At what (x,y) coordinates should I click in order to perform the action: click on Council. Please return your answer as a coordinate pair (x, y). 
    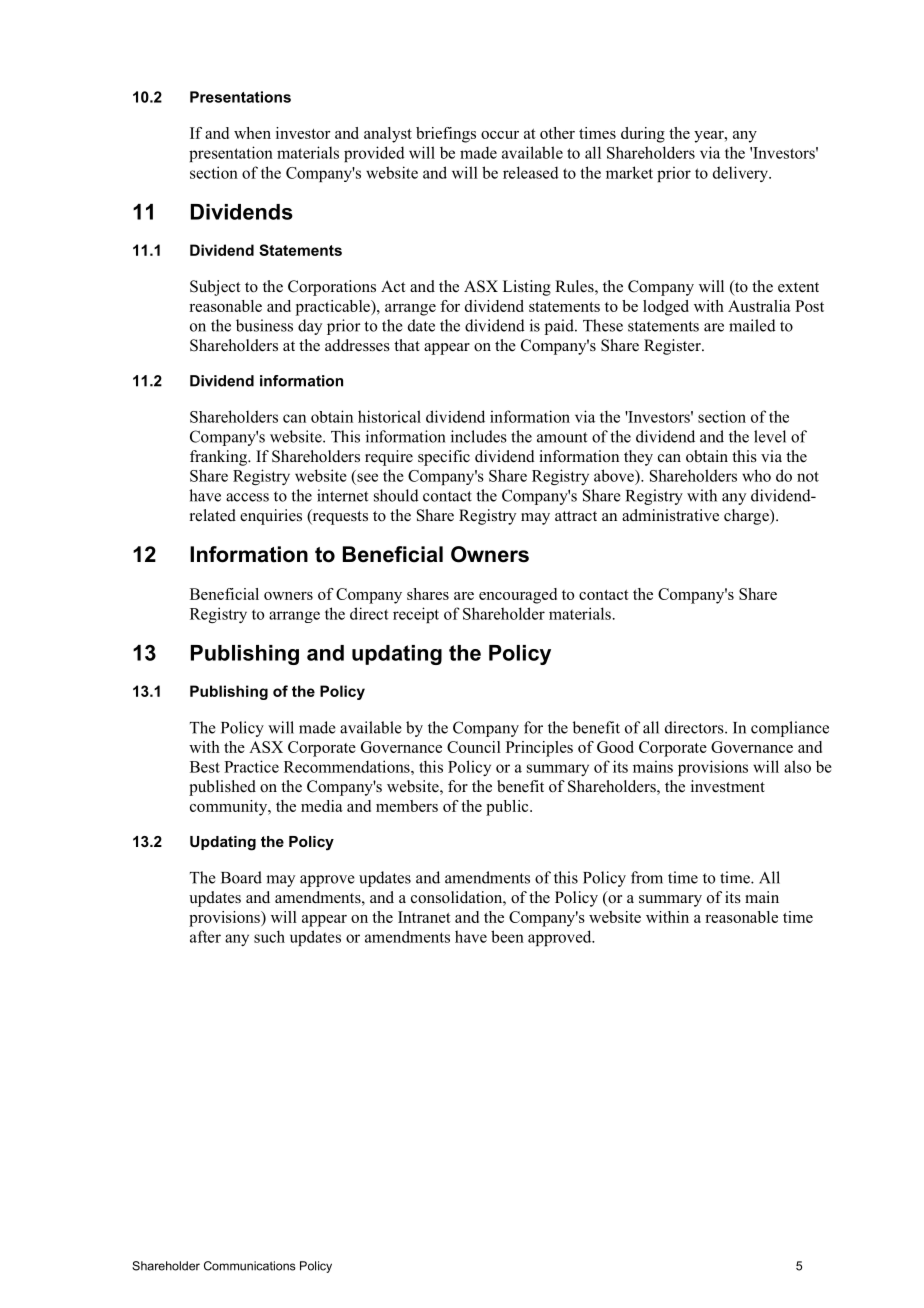
    Looking at the image, I should click on (474, 747).
